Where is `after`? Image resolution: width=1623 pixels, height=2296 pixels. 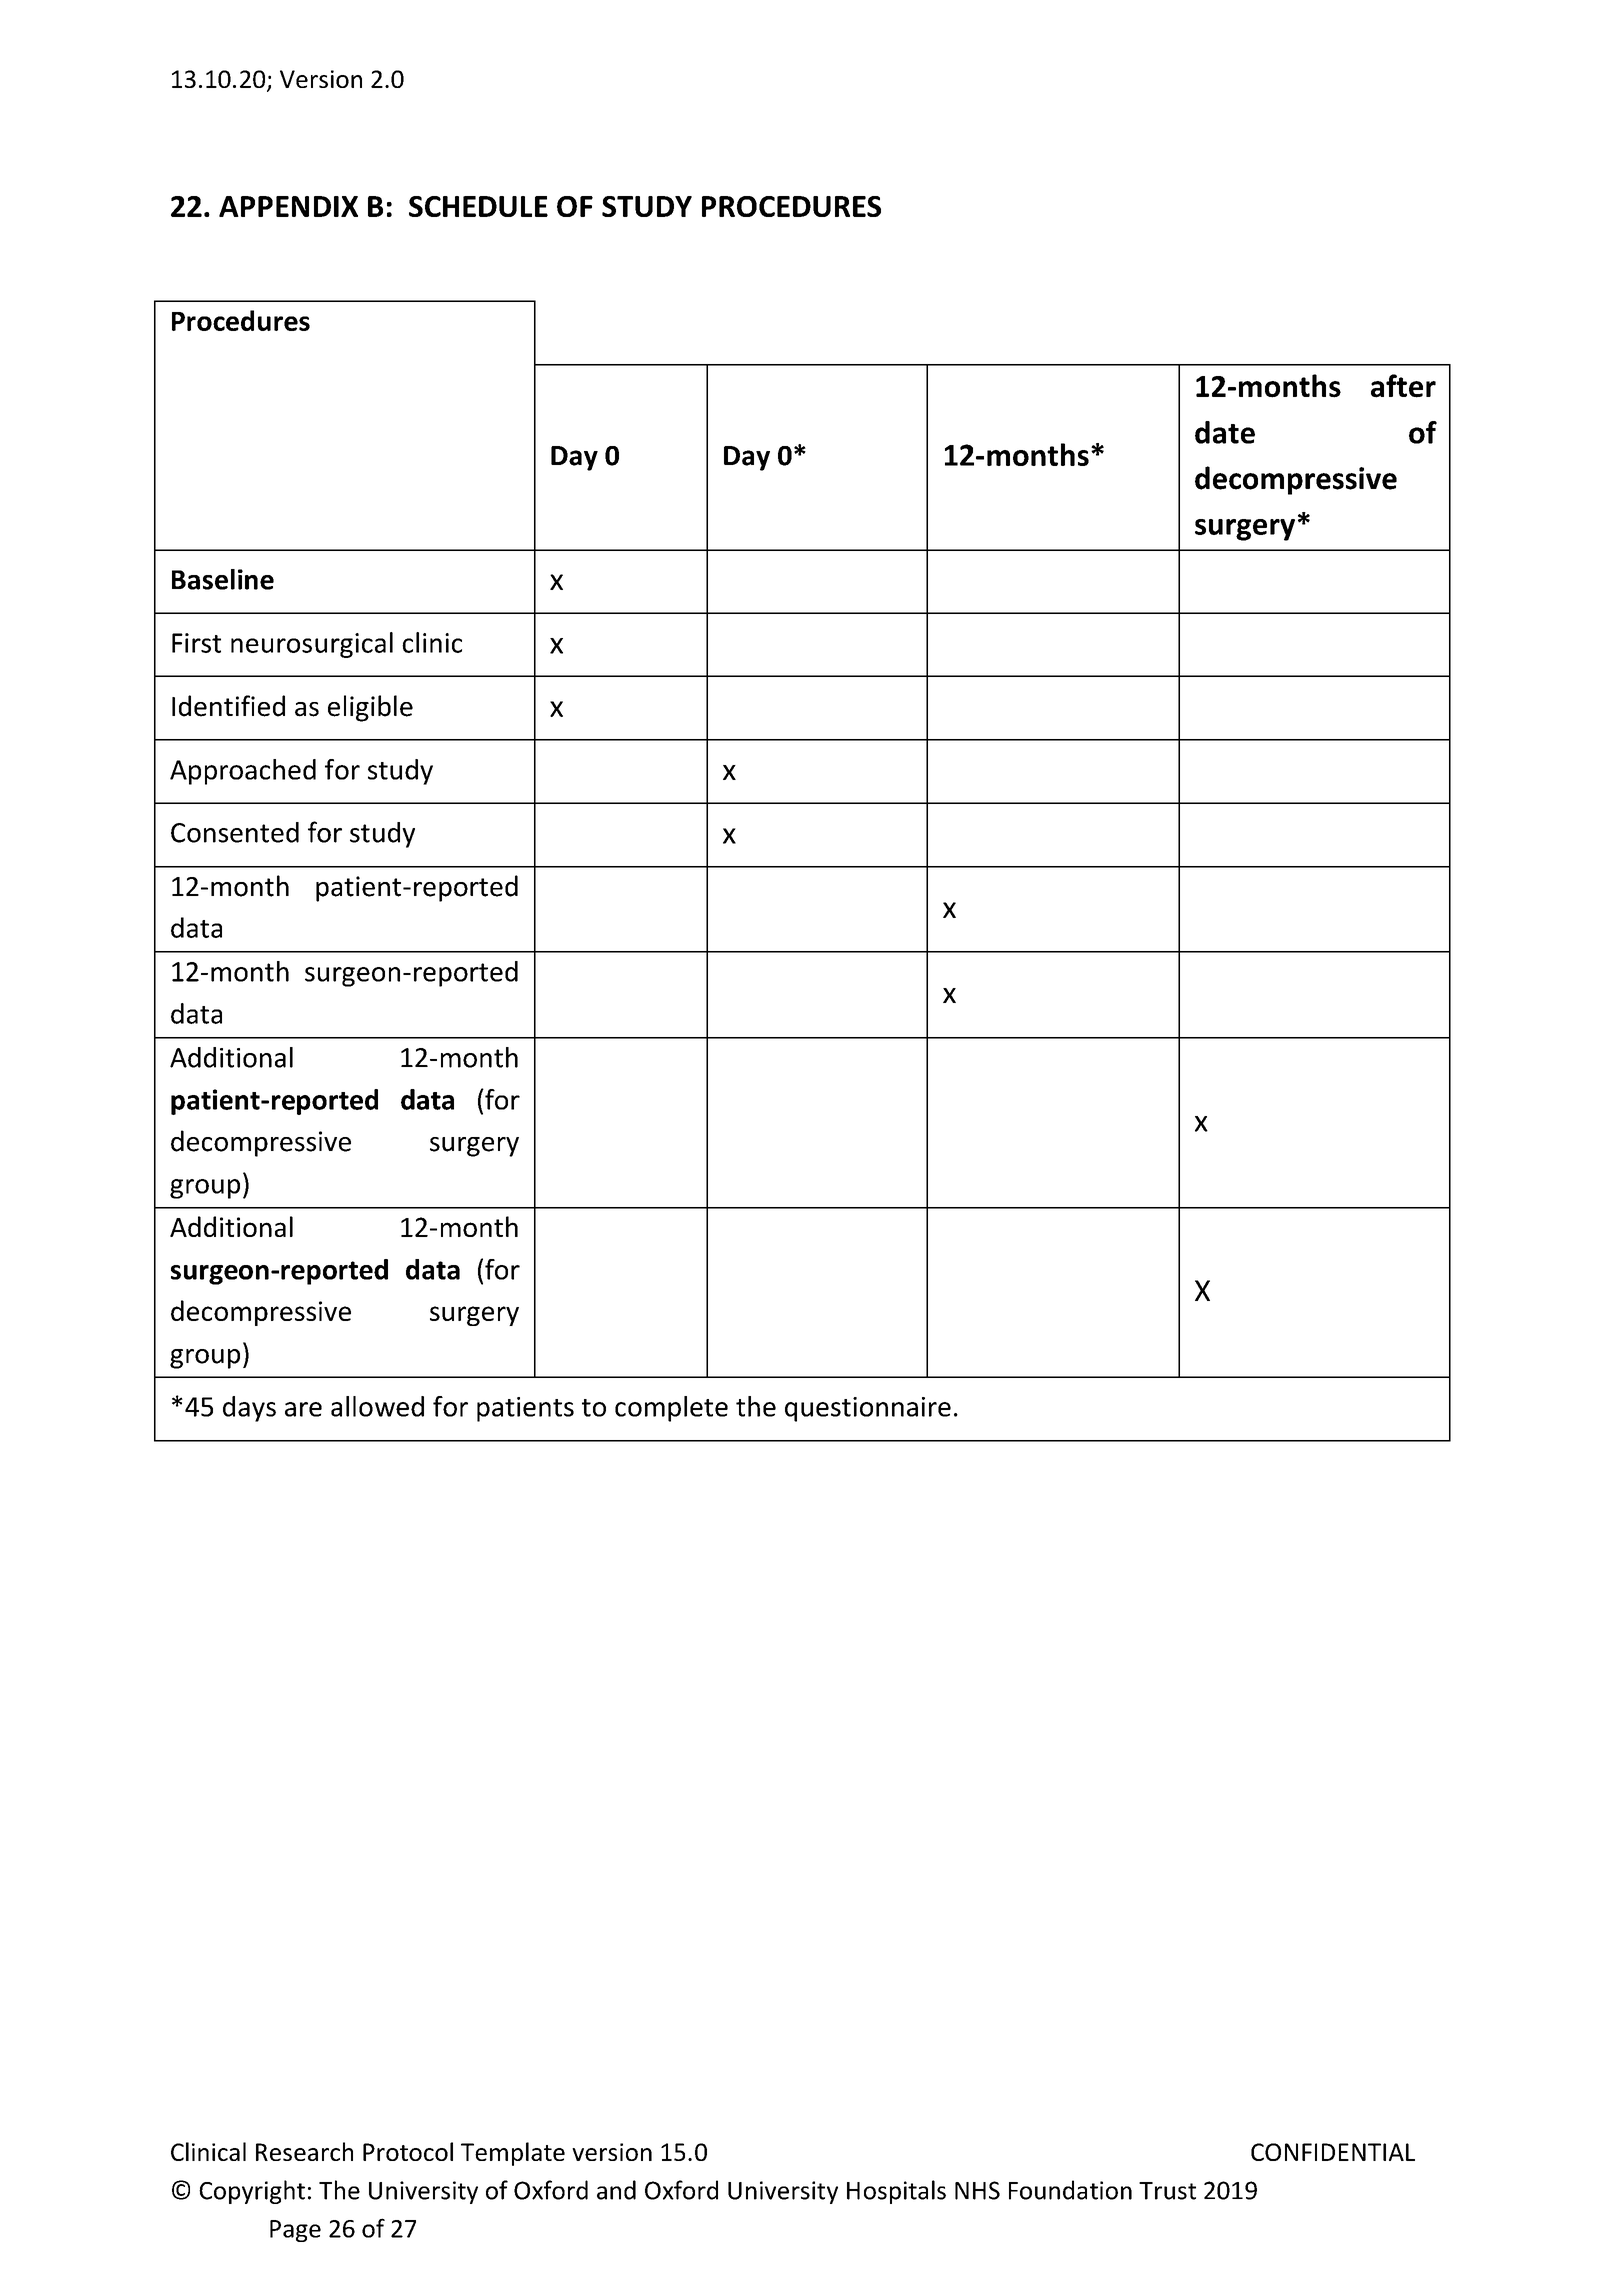 after is located at coordinates (1403, 386).
